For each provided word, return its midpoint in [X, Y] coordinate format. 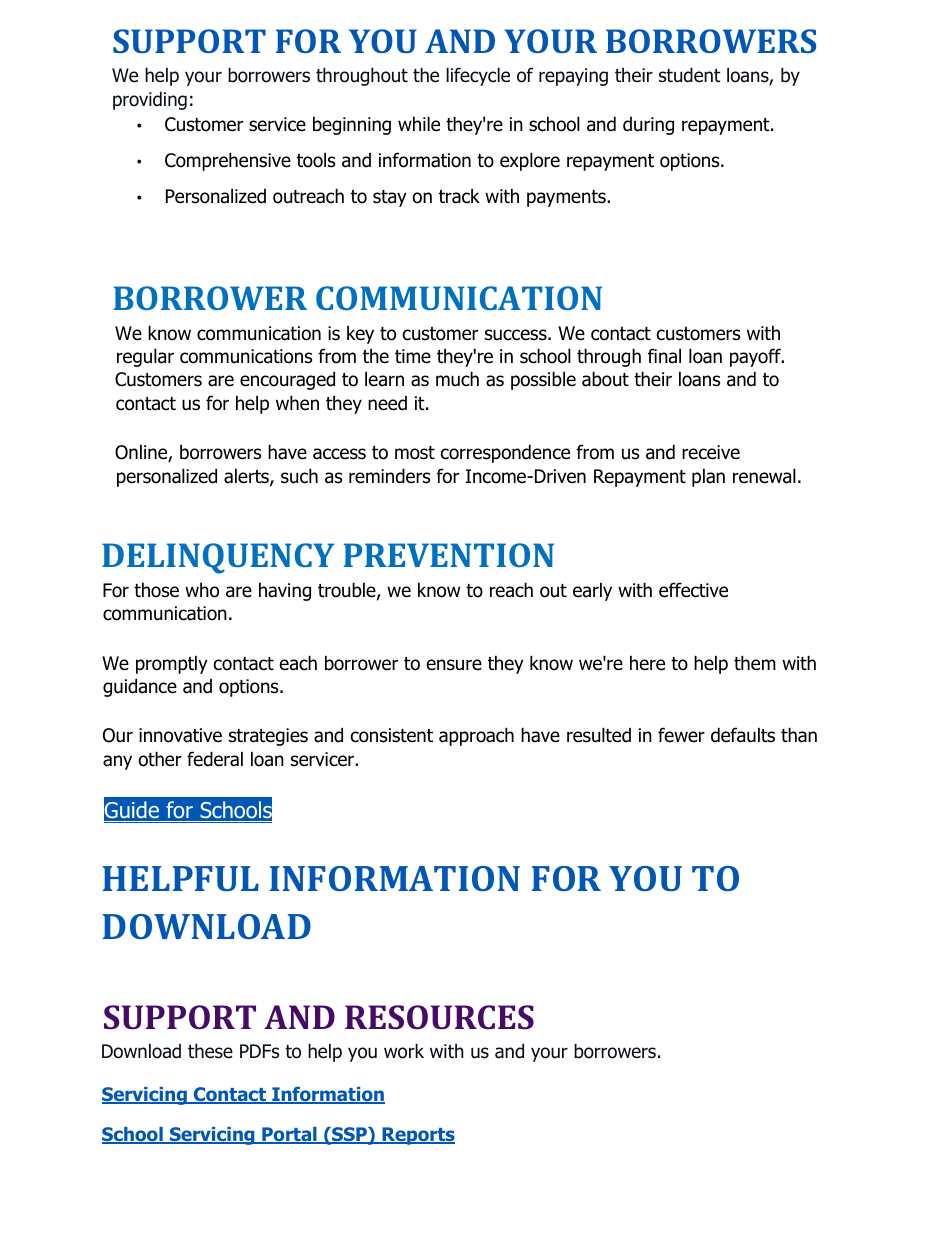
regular [145, 357]
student [690, 75]
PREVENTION [448, 555]
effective [693, 590]
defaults [743, 735]
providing [150, 100]
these [210, 1051]
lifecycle [478, 76]
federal [215, 759]
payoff [756, 357]
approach [476, 736]
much [457, 379]
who [202, 590]
